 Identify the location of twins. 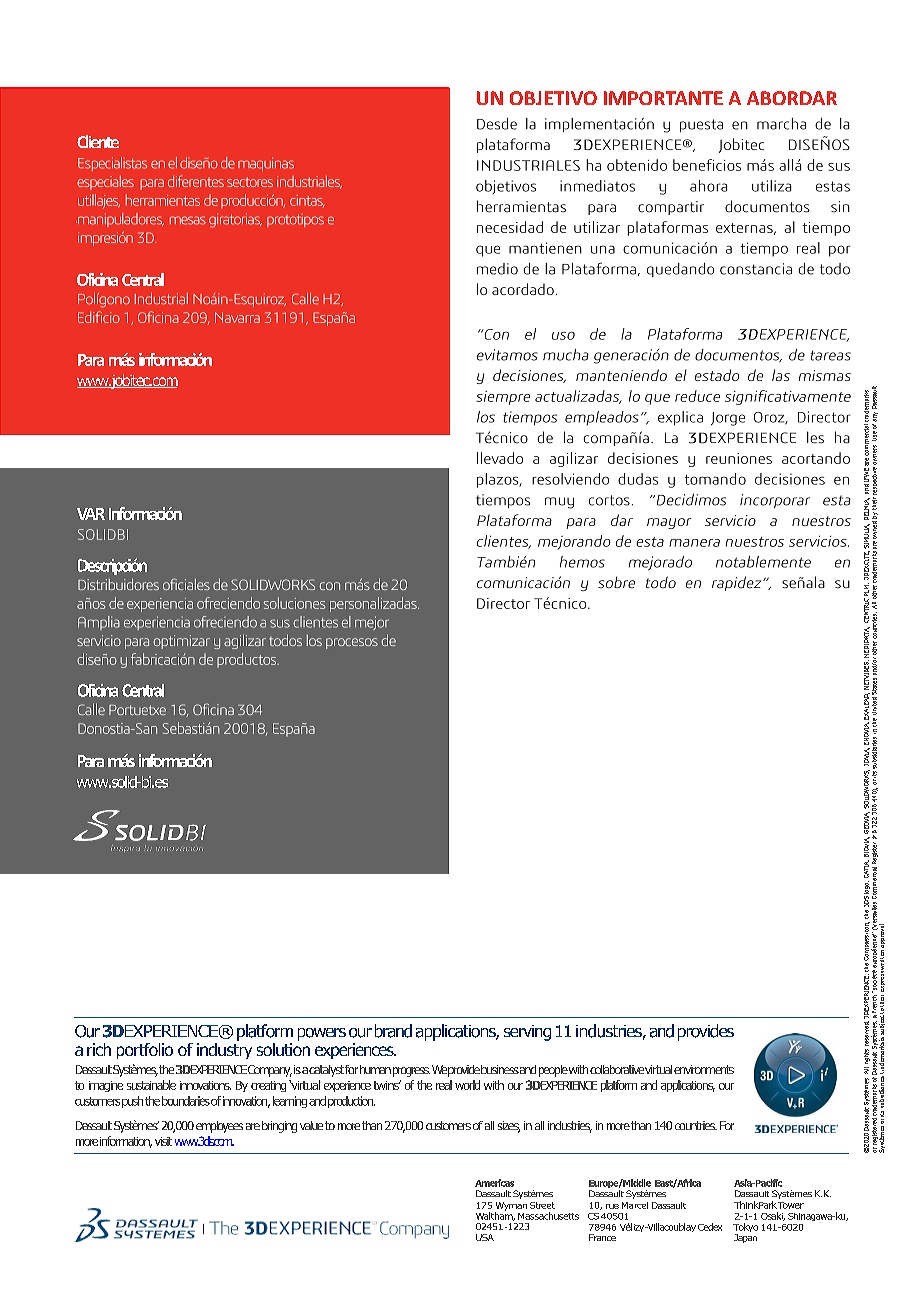
(387, 1085).
